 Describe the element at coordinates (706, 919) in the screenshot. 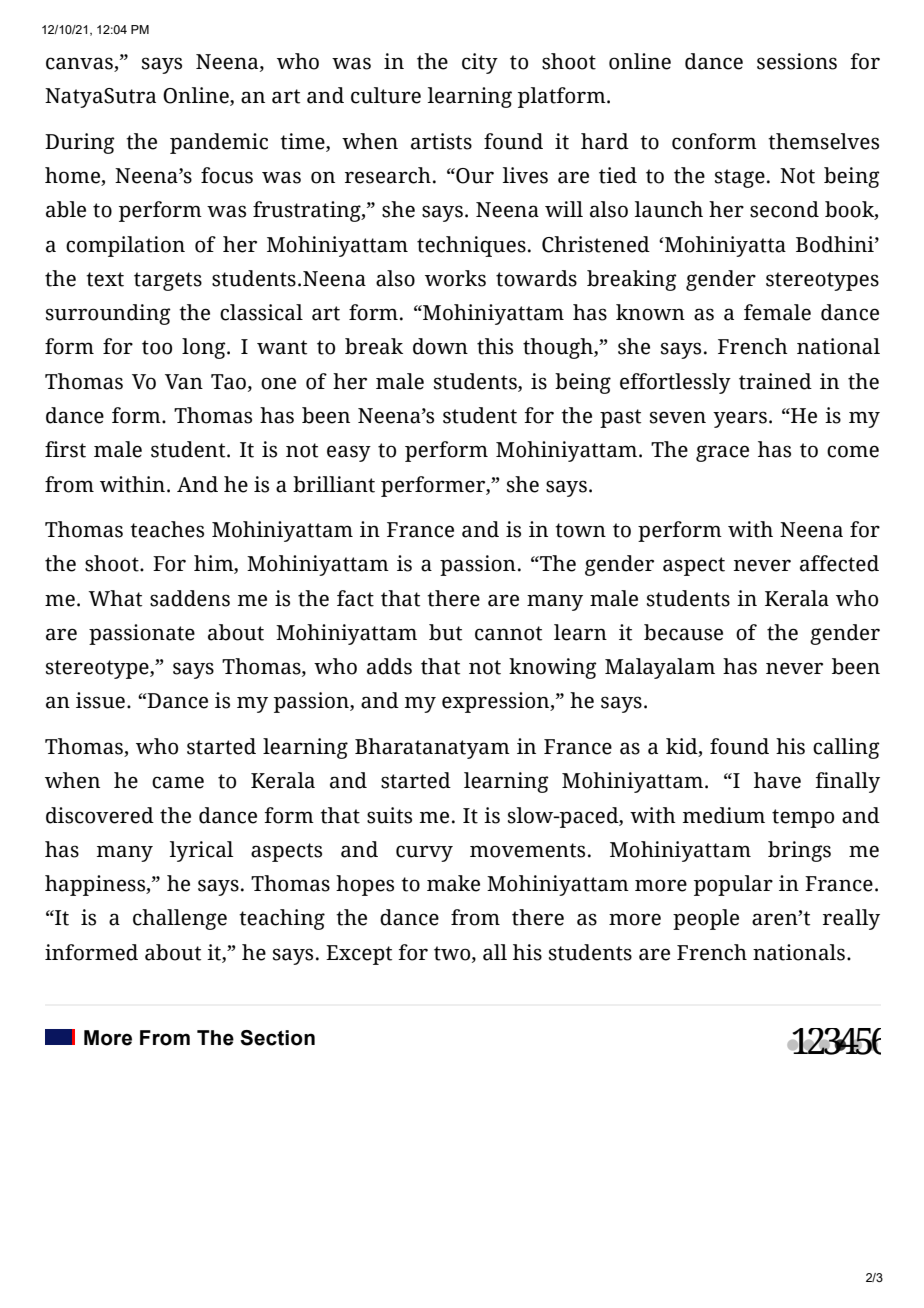

I see `people` at that location.
